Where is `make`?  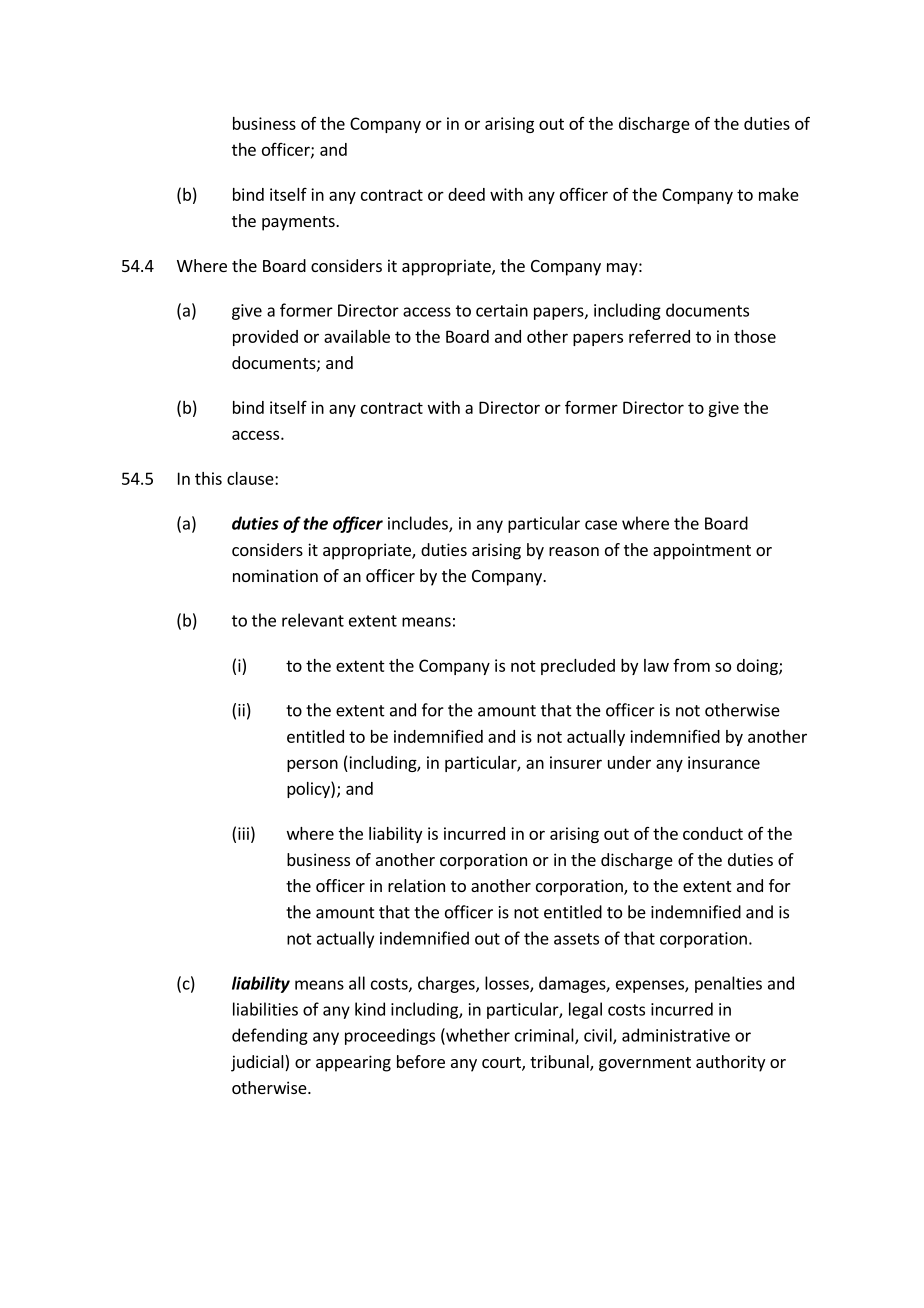 make is located at coordinates (779, 194).
